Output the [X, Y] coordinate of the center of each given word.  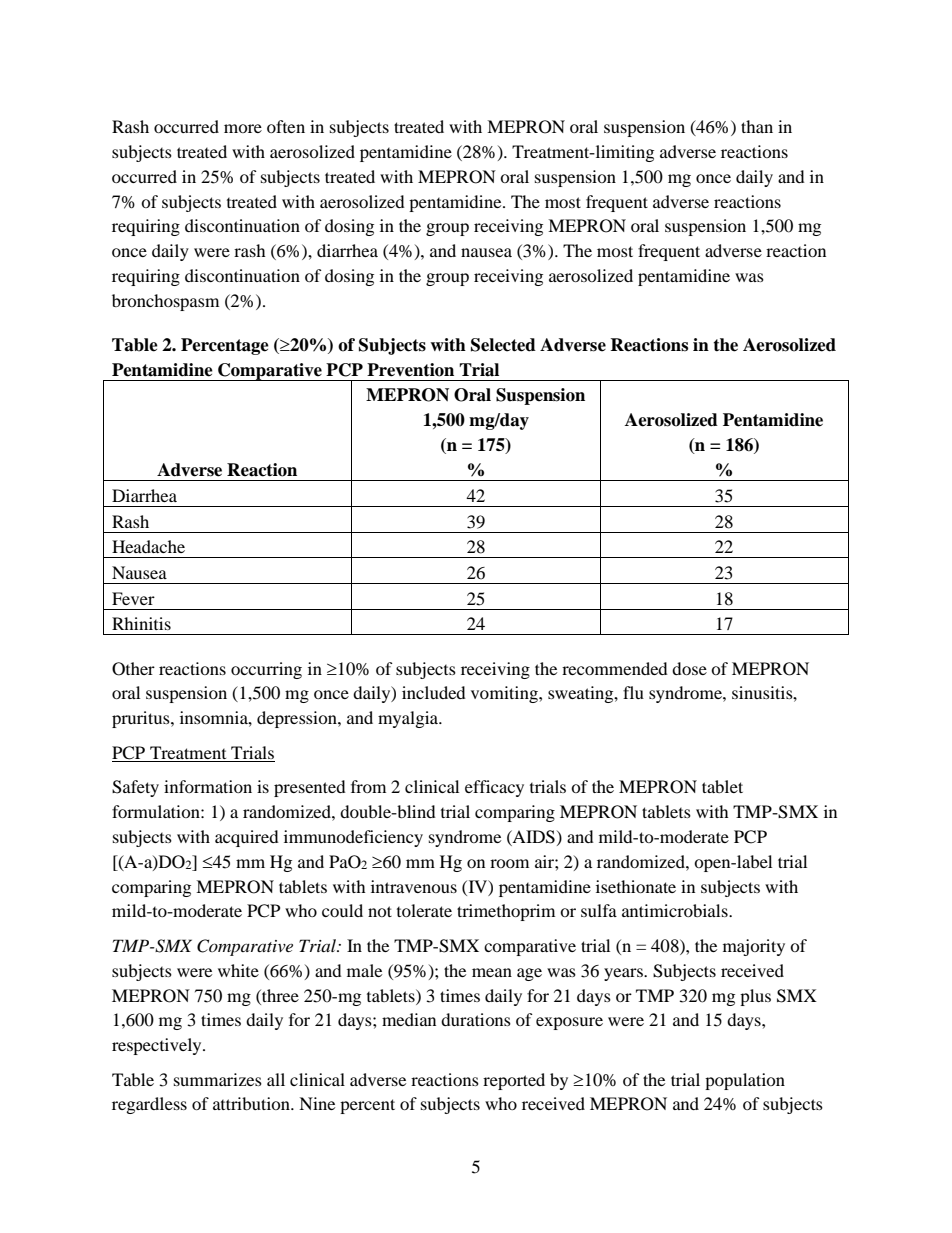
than [757, 126]
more [243, 128]
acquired [247, 838]
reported [514, 1081]
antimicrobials [676, 910]
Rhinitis [141, 623]
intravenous [414, 886]
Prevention [410, 370]
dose [689, 668]
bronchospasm [165, 302]
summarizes [218, 1079]
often [286, 126]
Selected [503, 345]
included [434, 692]
